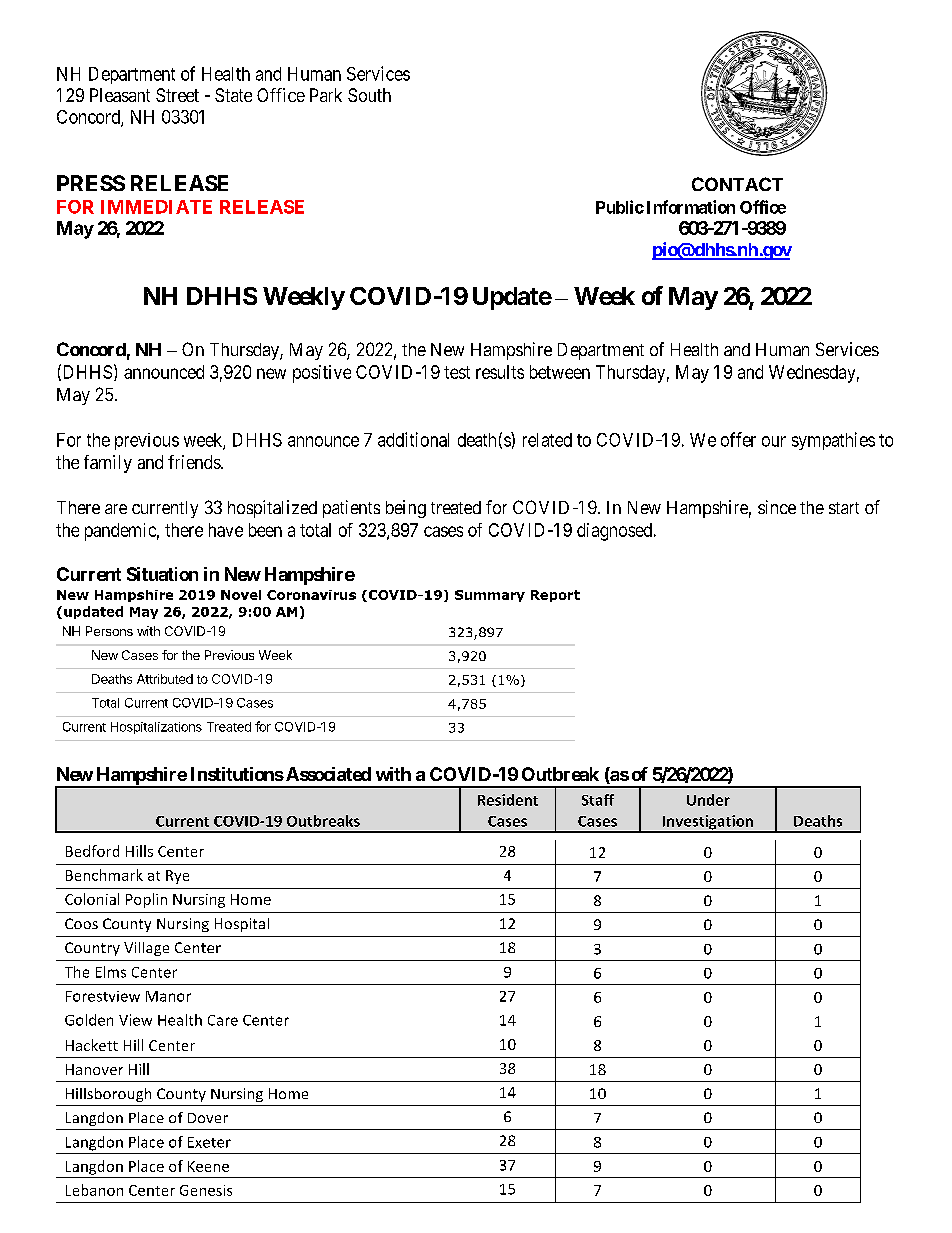 This document has width=952, height=1233. Describe the element at coordinates (738, 439) in the document. I see `offer` at that location.
